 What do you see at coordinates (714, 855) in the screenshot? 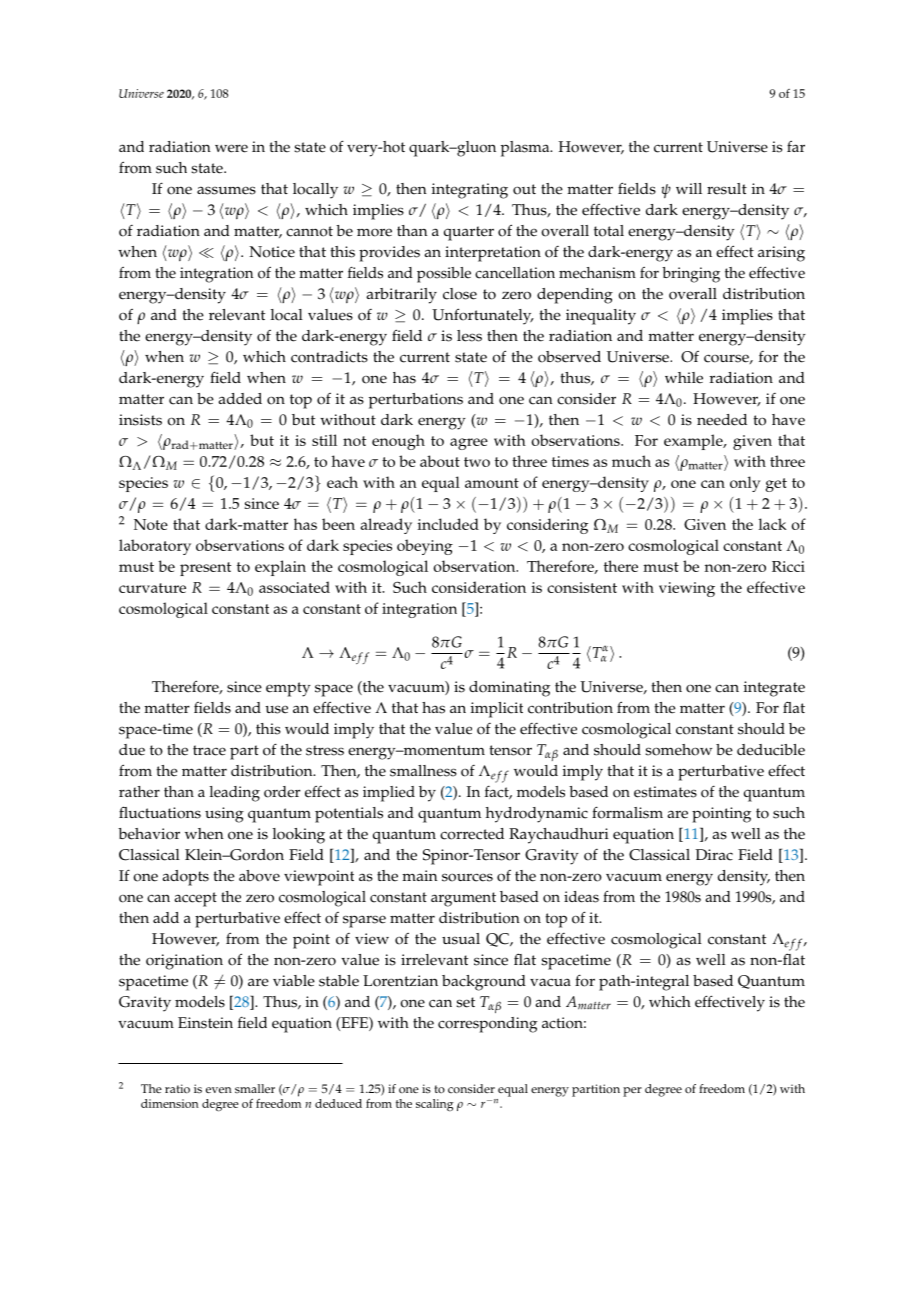
I see `Dirac` at bounding box center [714, 855].
